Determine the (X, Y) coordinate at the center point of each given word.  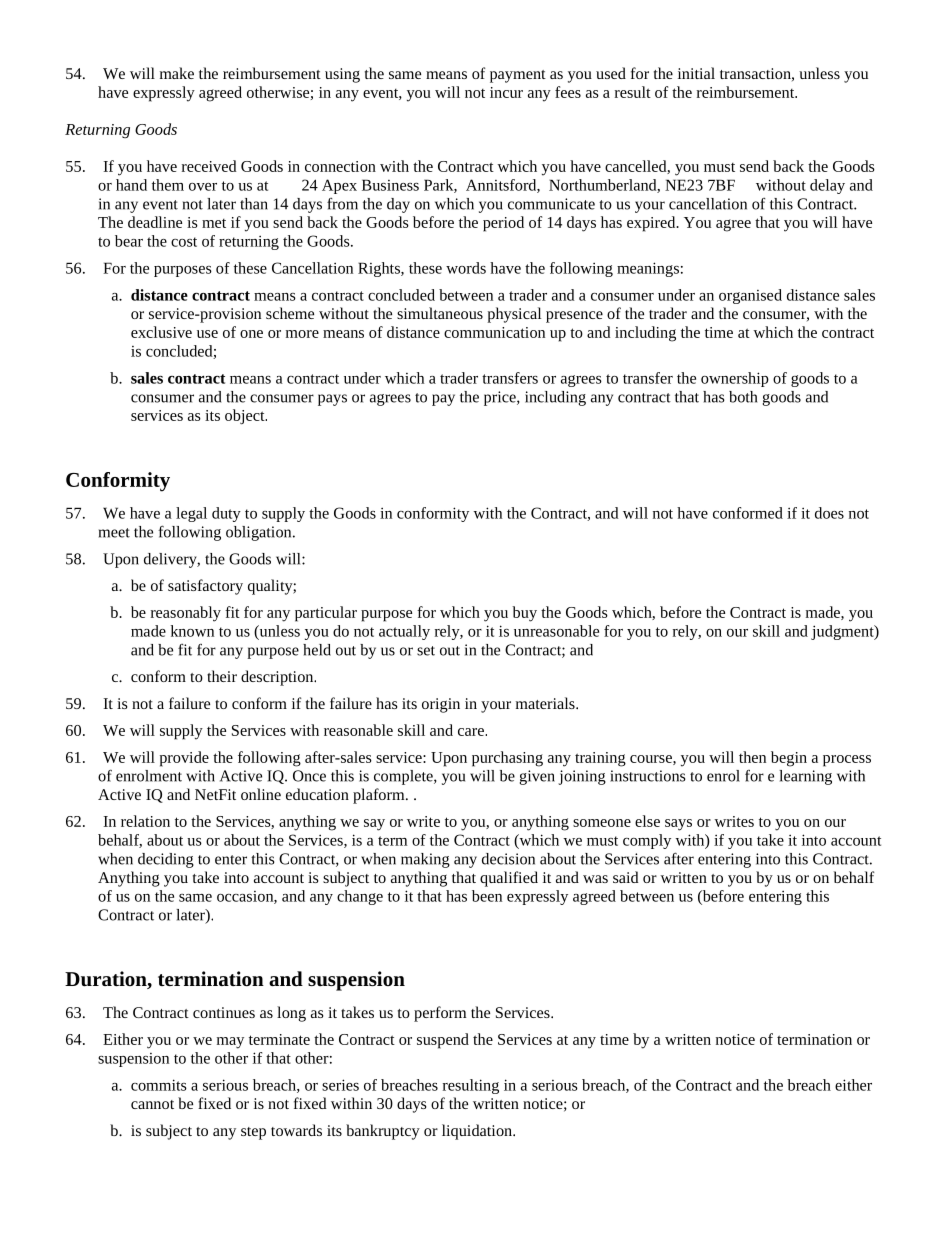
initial (696, 73)
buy (524, 614)
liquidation (478, 1132)
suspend (443, 1041)
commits (159, 1085)
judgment (843, 632)
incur (506, 92)
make (177, 73)
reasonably (186, 614)
